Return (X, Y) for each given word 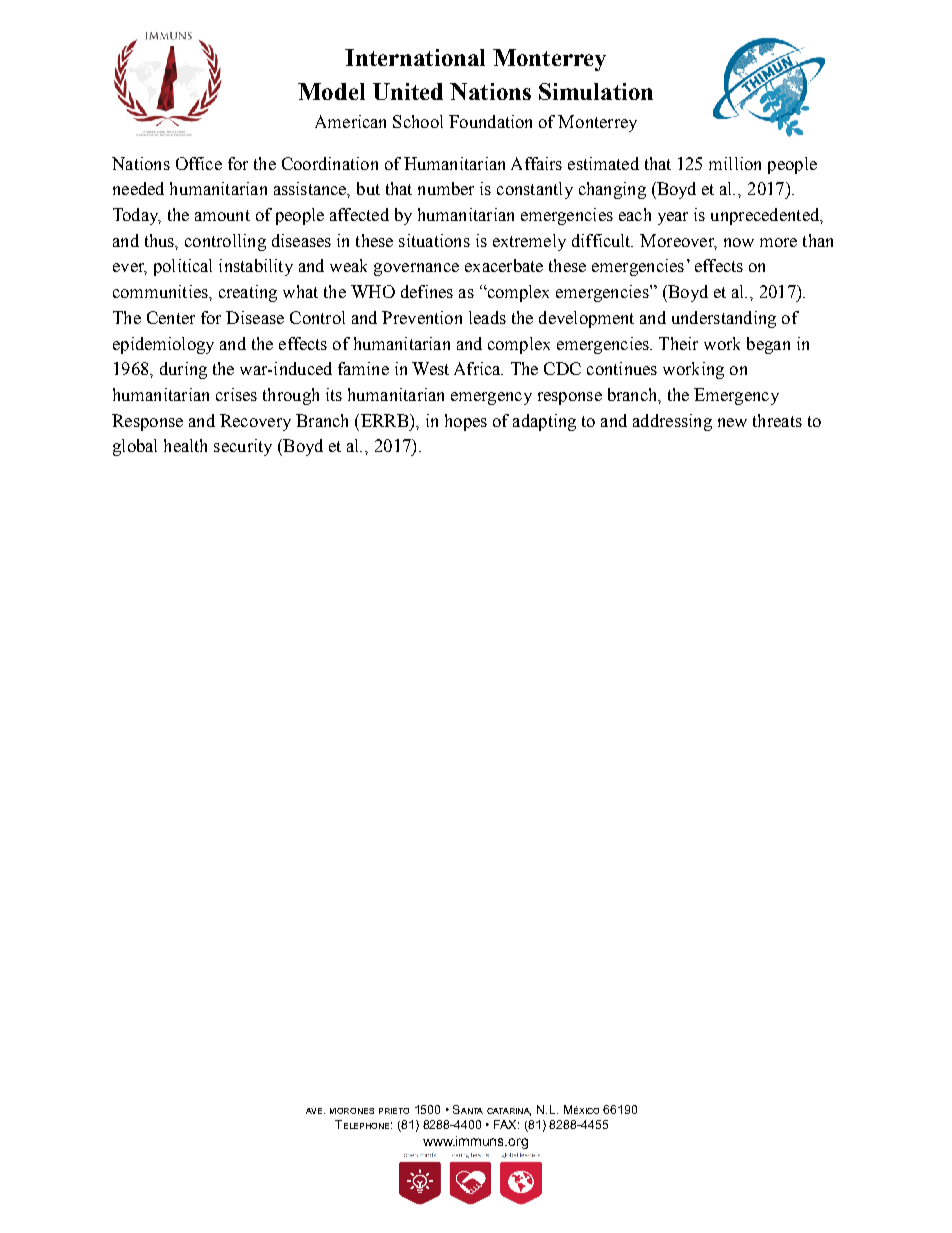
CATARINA (509, 1112)
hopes (466, 422)
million (735, 163)
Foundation (490, 121)
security (243, 447)
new (732, 422)
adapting (544, 422)
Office (199, 163)
